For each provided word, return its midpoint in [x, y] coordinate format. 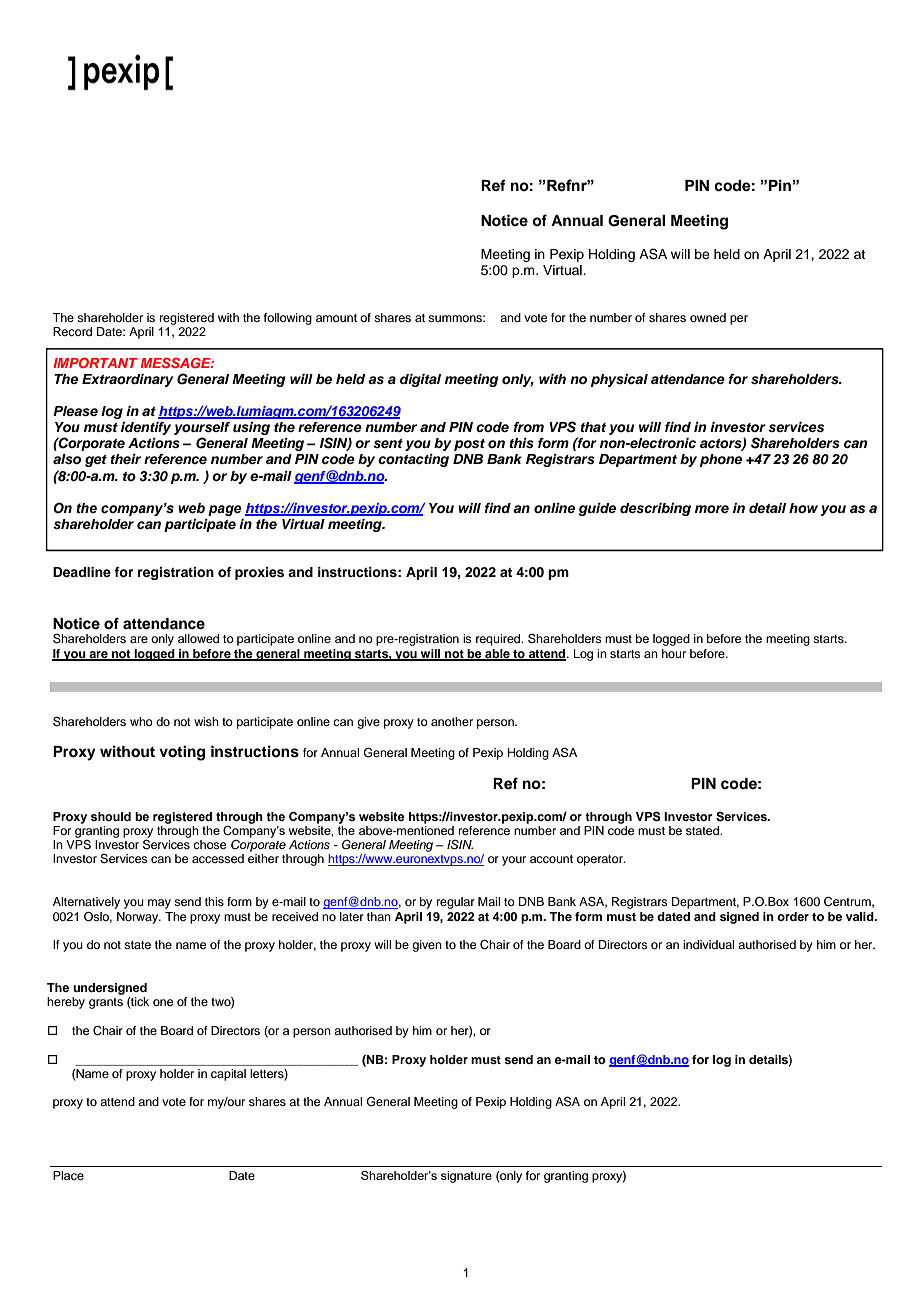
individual [708, 944]
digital [420, 380]
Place [68, 1175]
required [499, 640]
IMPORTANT [95, 362]
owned [708, 317]
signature [466, 1177]
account [551, 859]
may [159, 904]
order [793, 916]
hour [674, 653]
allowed [198, 638]
